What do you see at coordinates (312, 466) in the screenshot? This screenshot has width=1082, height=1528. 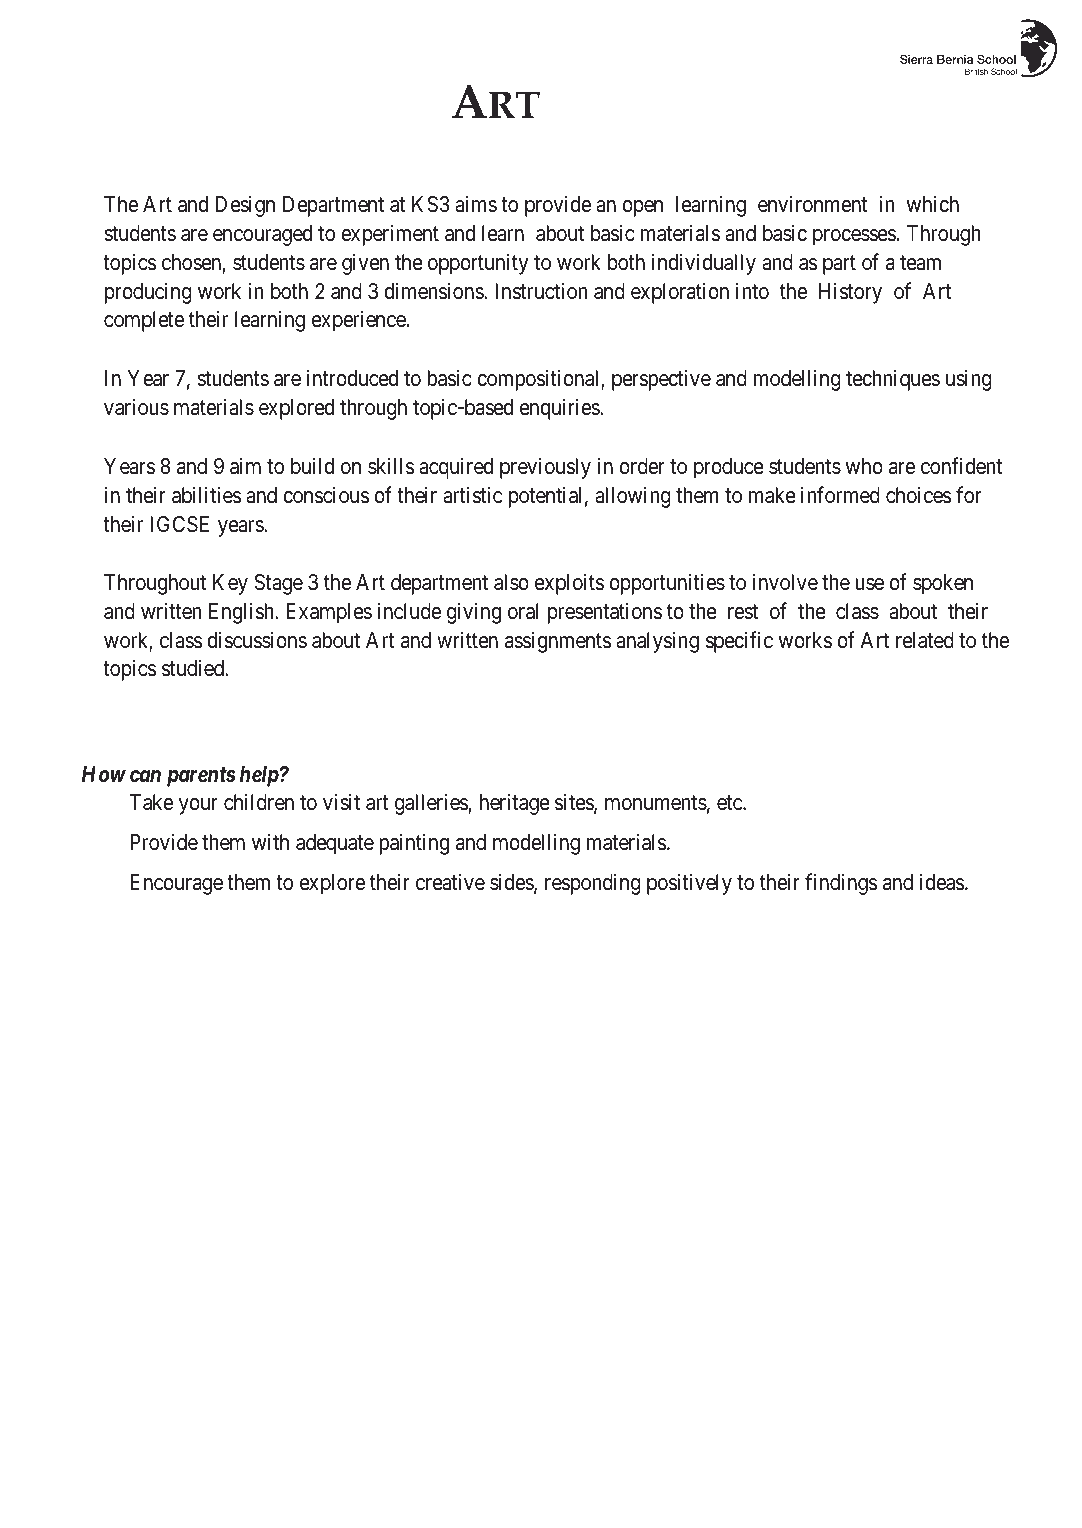 I see `build` at bounding box center [312, 466].
